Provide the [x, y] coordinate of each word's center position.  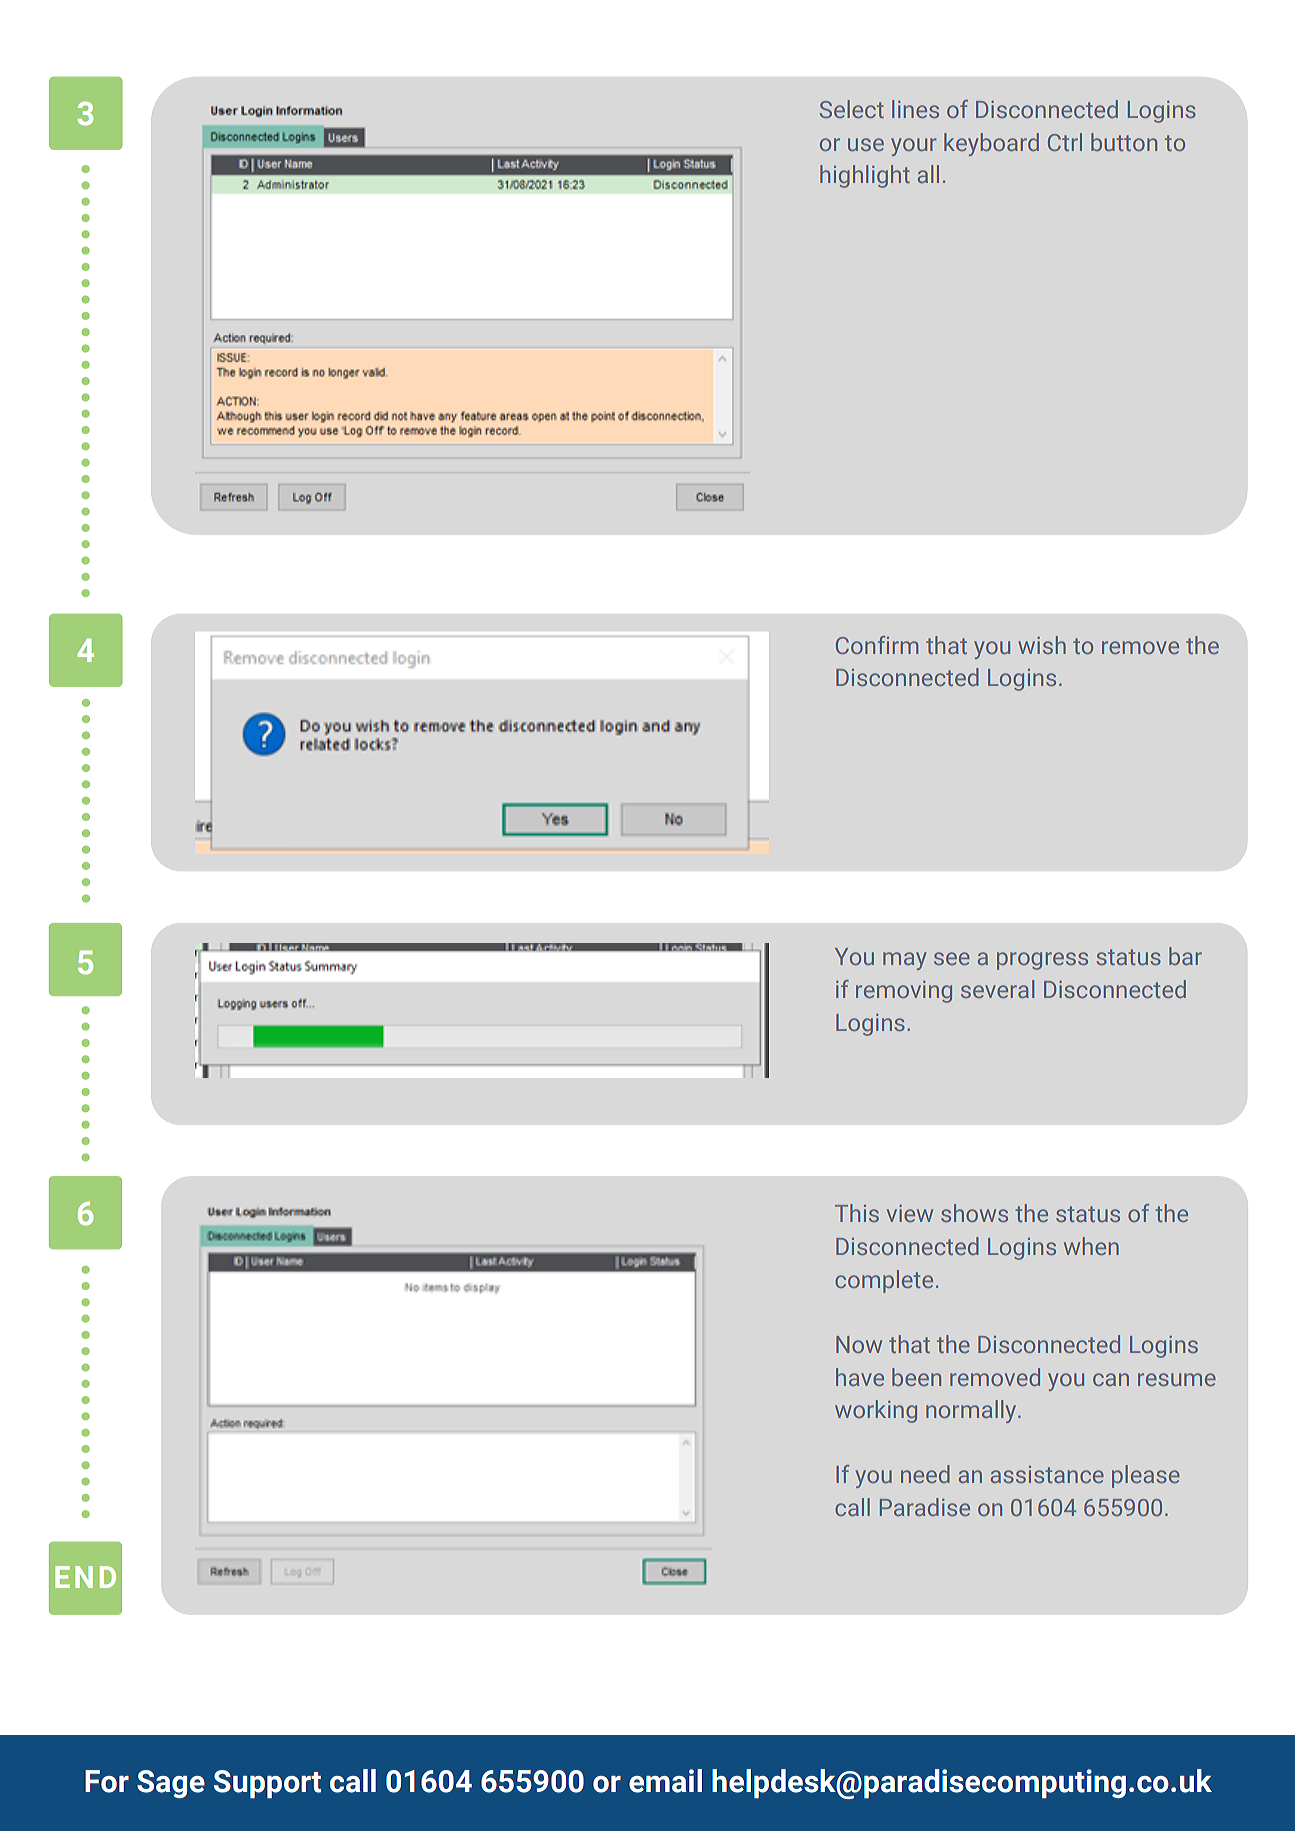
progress [1042, 961]
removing [904, 992]
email [665, 1781]
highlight [865, 176]
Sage [171, 1784]
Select [852, 109]
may [905, 961]
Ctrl [1065, 142]
